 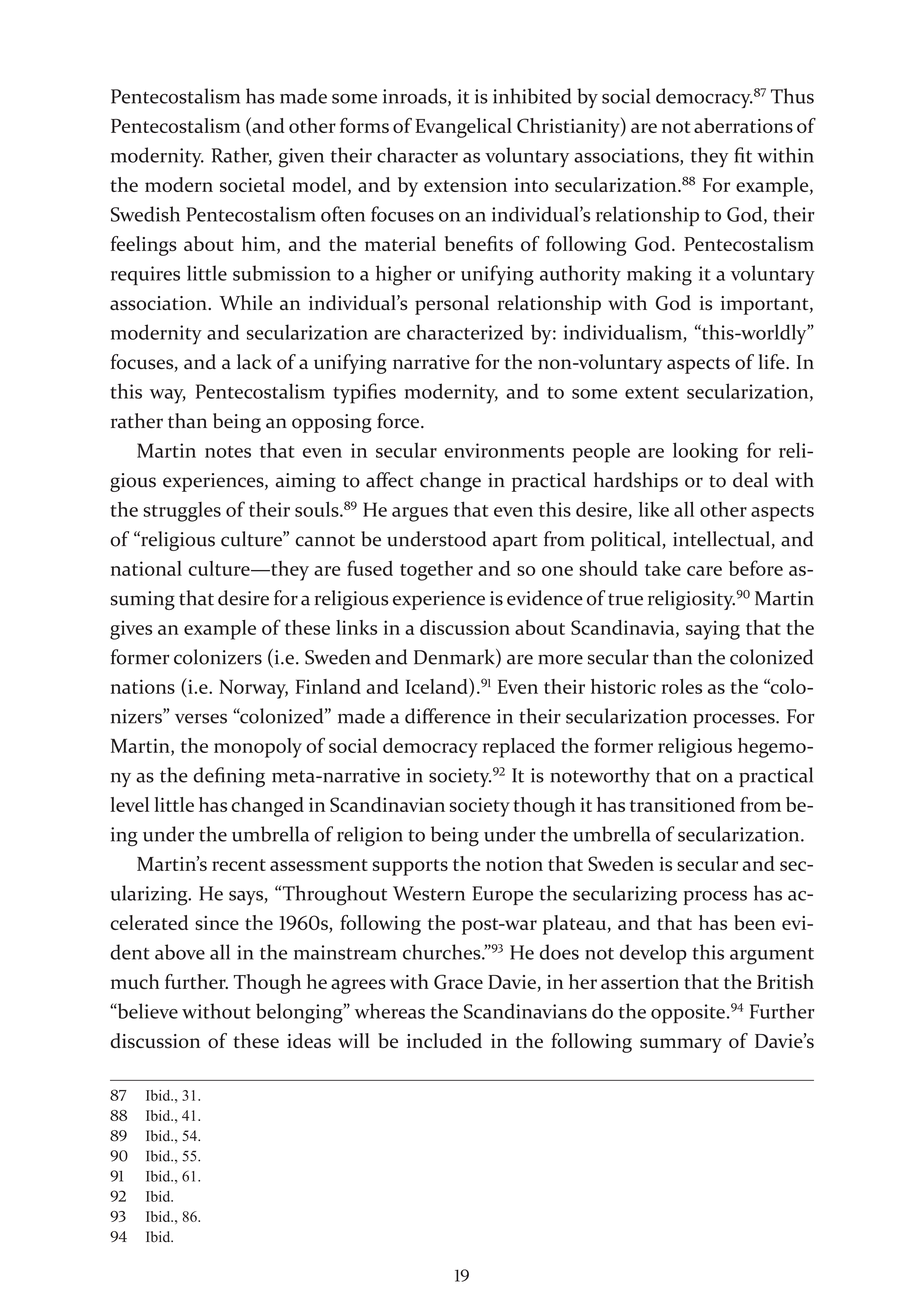 I want to click on included, so click(x=444, y=1040).
